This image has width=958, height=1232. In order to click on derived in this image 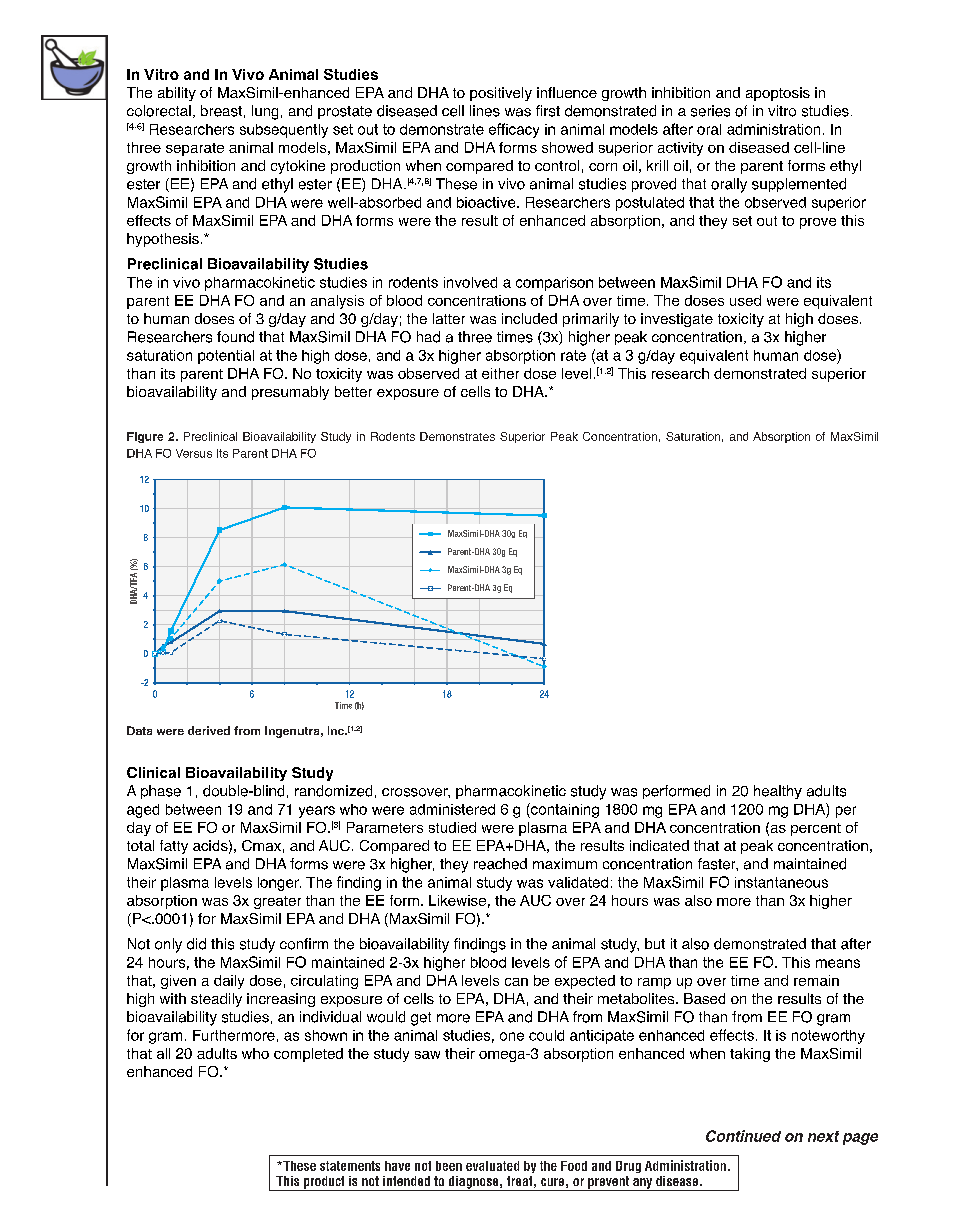, I will do `click(209, 730)`.
